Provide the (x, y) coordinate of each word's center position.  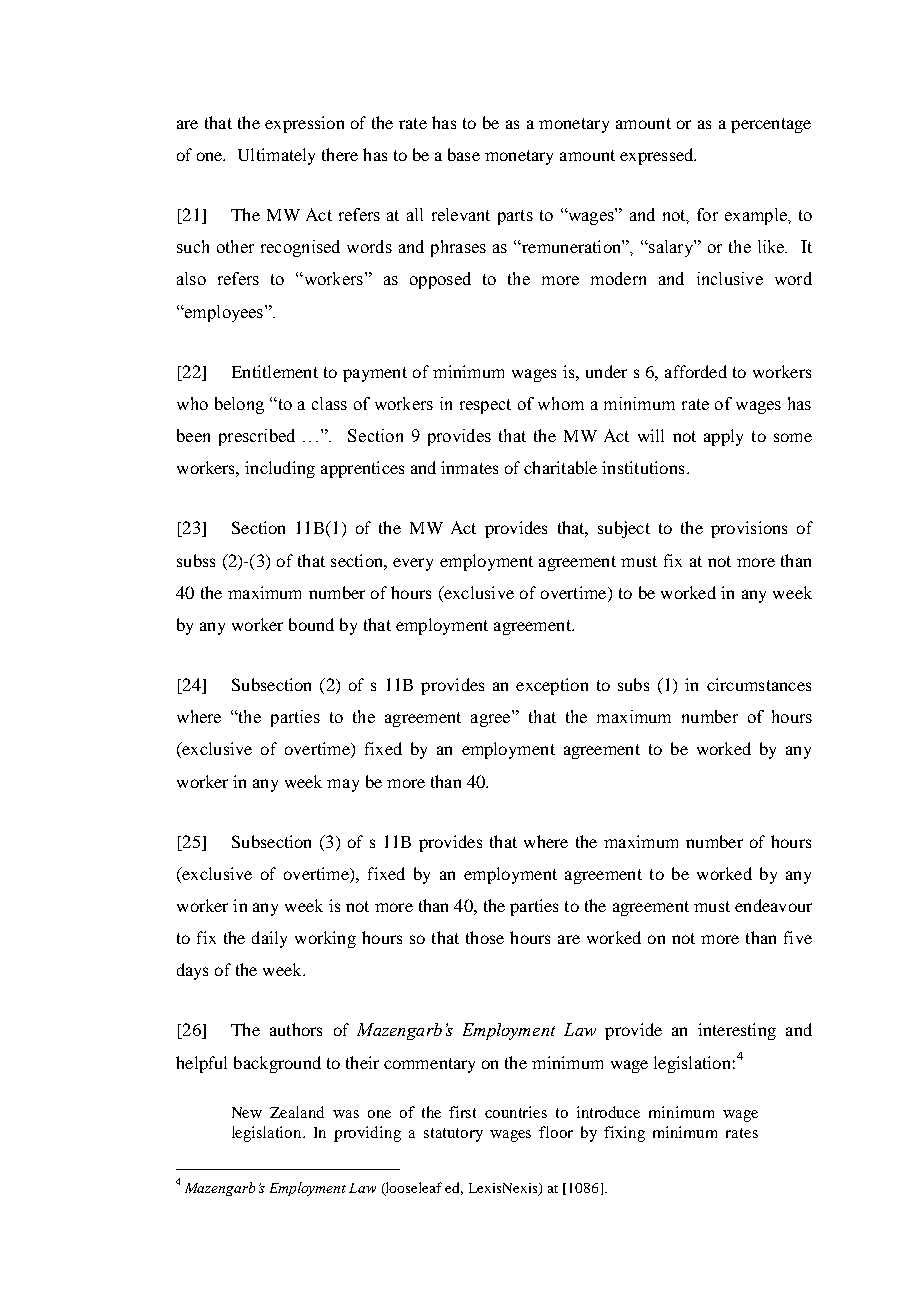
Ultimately (276, 156)
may (343, 785)
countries (516, 1112)
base (464, 154)
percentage (771, 125)
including (280, 469)
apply (723, 437)
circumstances (759, 684)
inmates (469, 467)
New (247, 1112)
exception (552, 686)
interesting (737, 1031)
